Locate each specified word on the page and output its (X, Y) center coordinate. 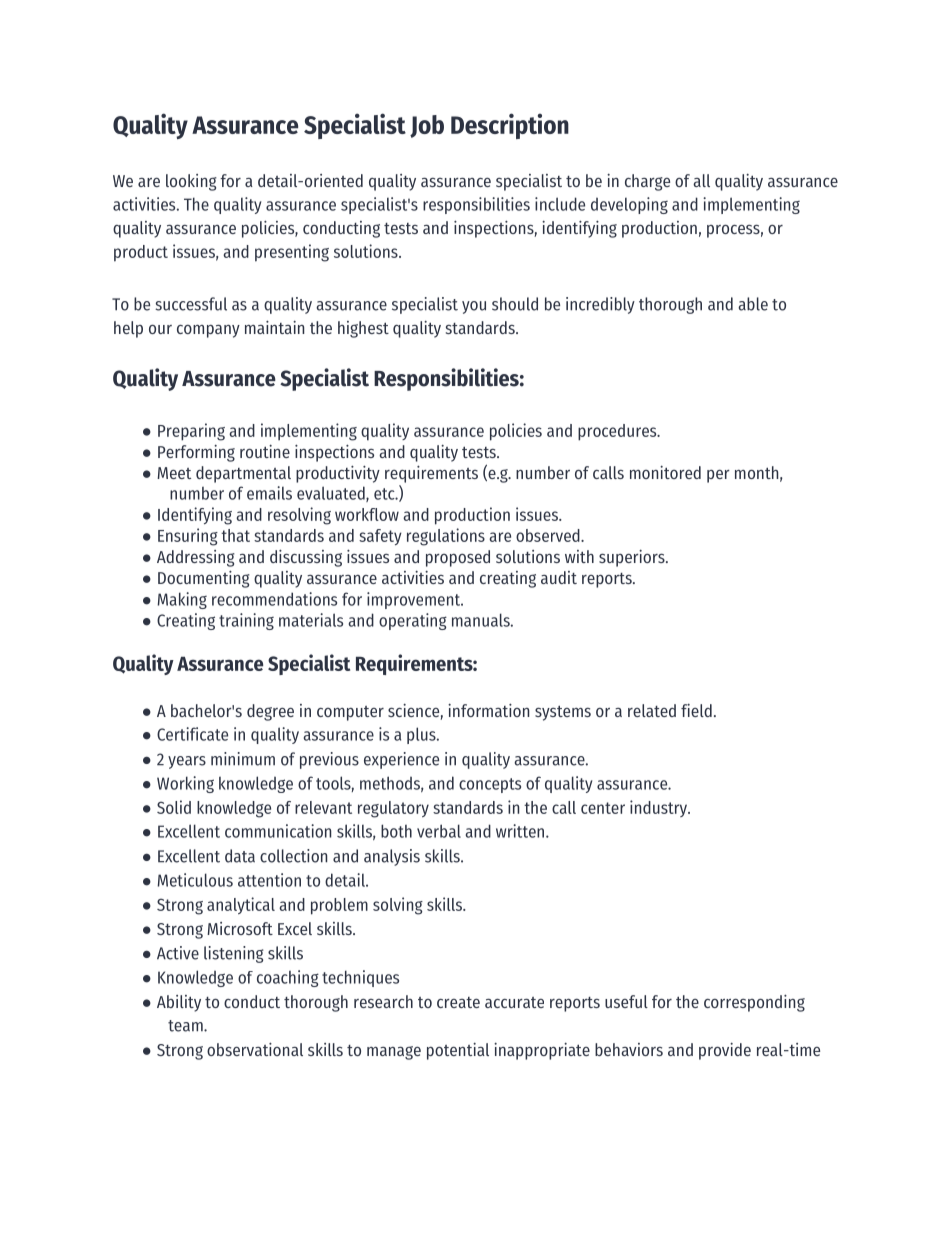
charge (647, 182)
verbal (439, 831)
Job (427, 126)
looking (191, 182)
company (208, 331)
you (474, 307)
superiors (633, 558)
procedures (618, 432)
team (186, 1026)
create (458, 1002)
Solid (174, 807)
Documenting (204, 579)
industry (660, 808)
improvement (415, 600)
